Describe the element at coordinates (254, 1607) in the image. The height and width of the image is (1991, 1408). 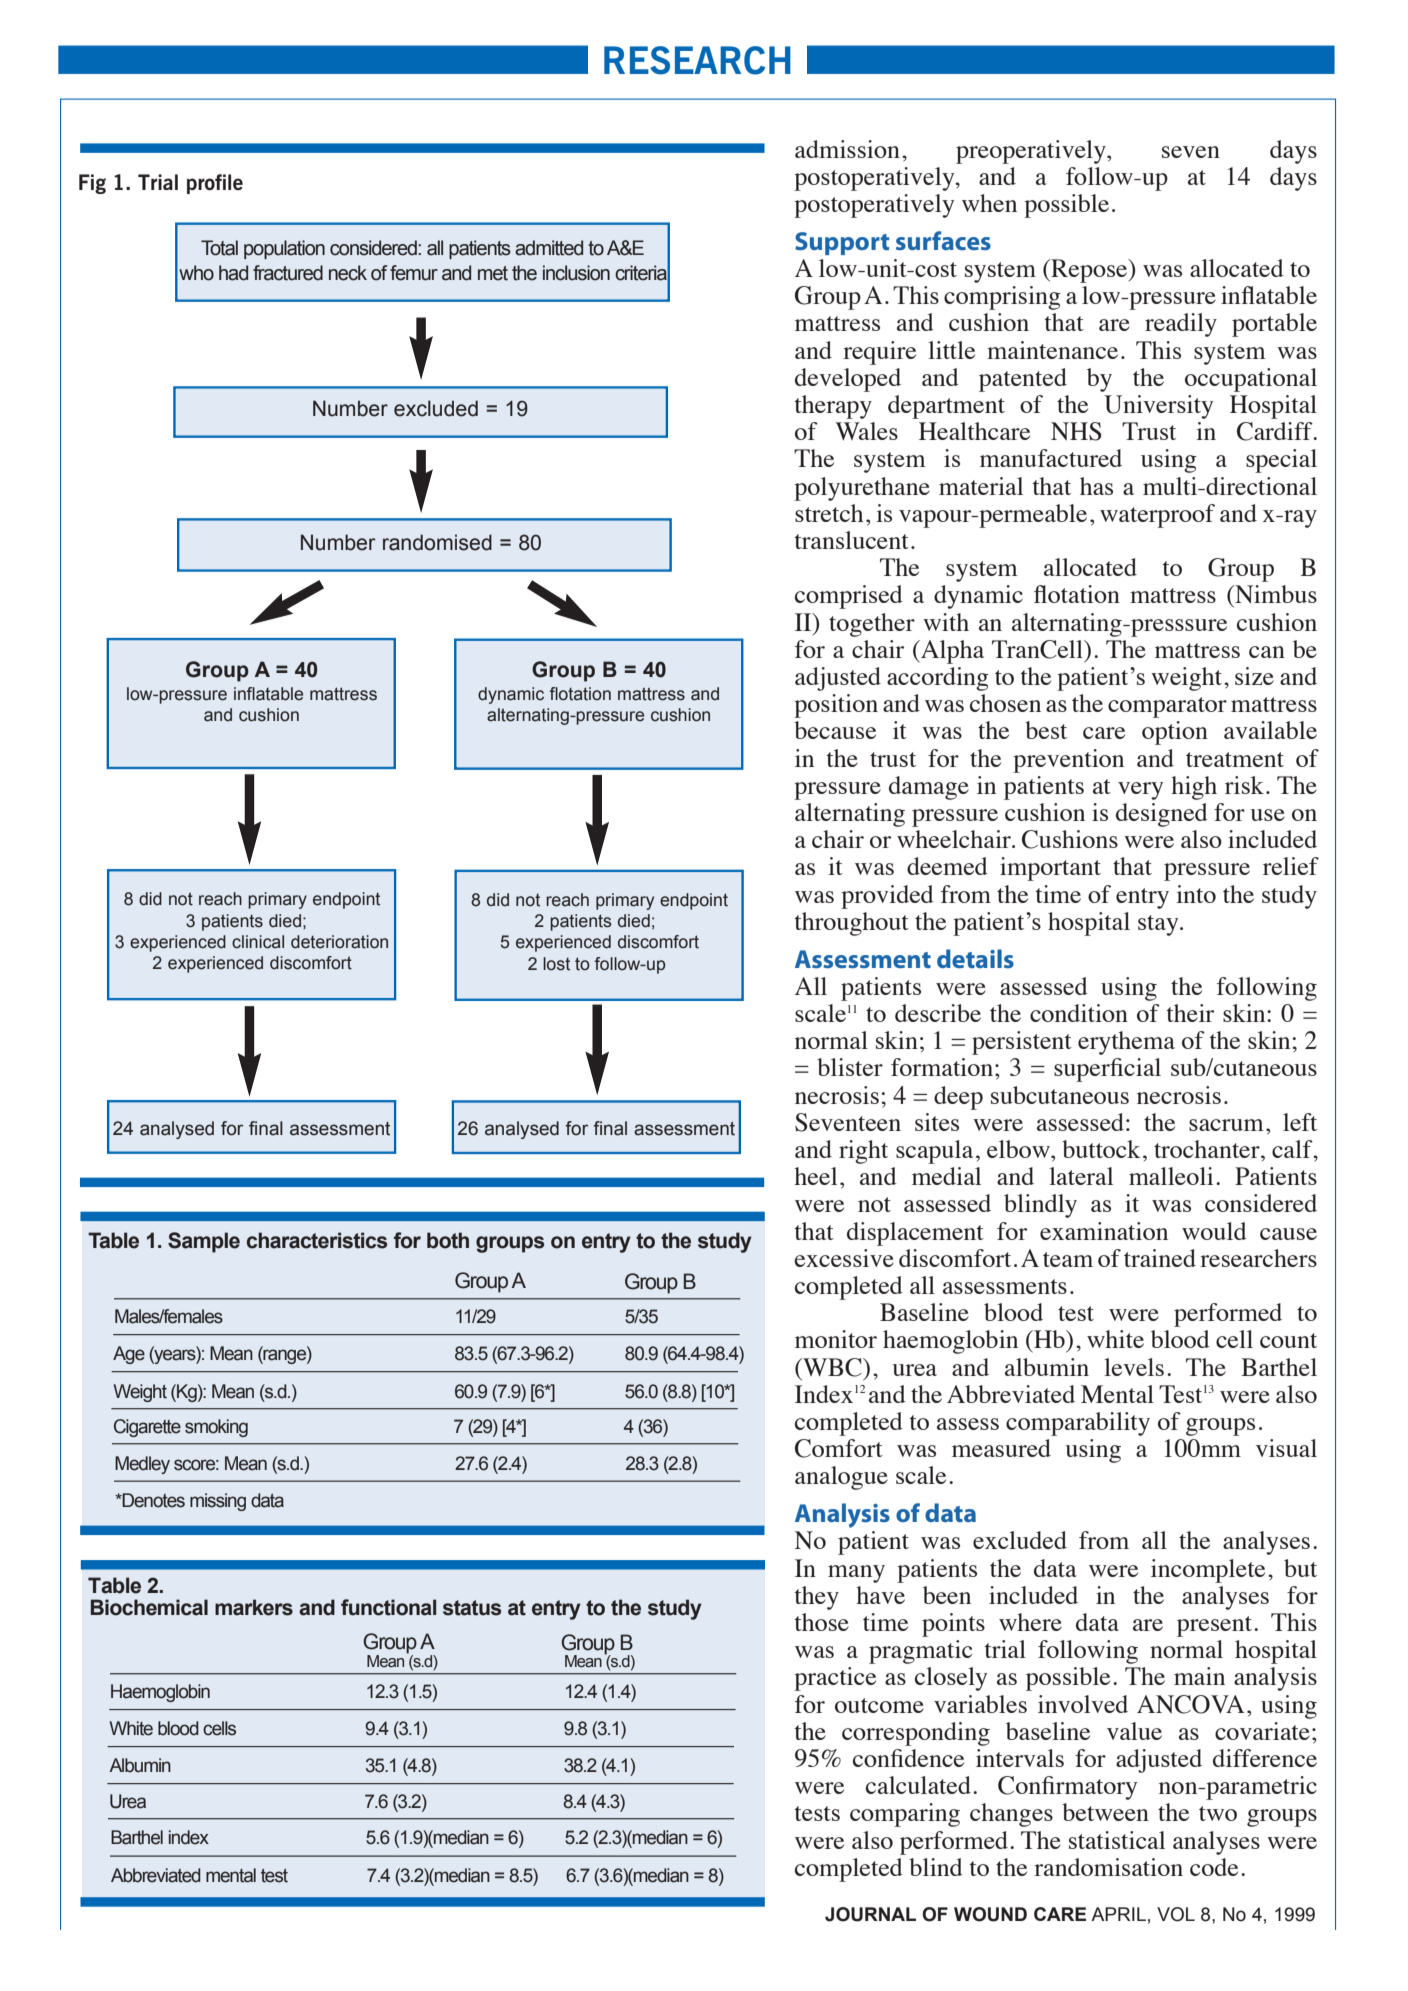
I see `markers` at that location.
